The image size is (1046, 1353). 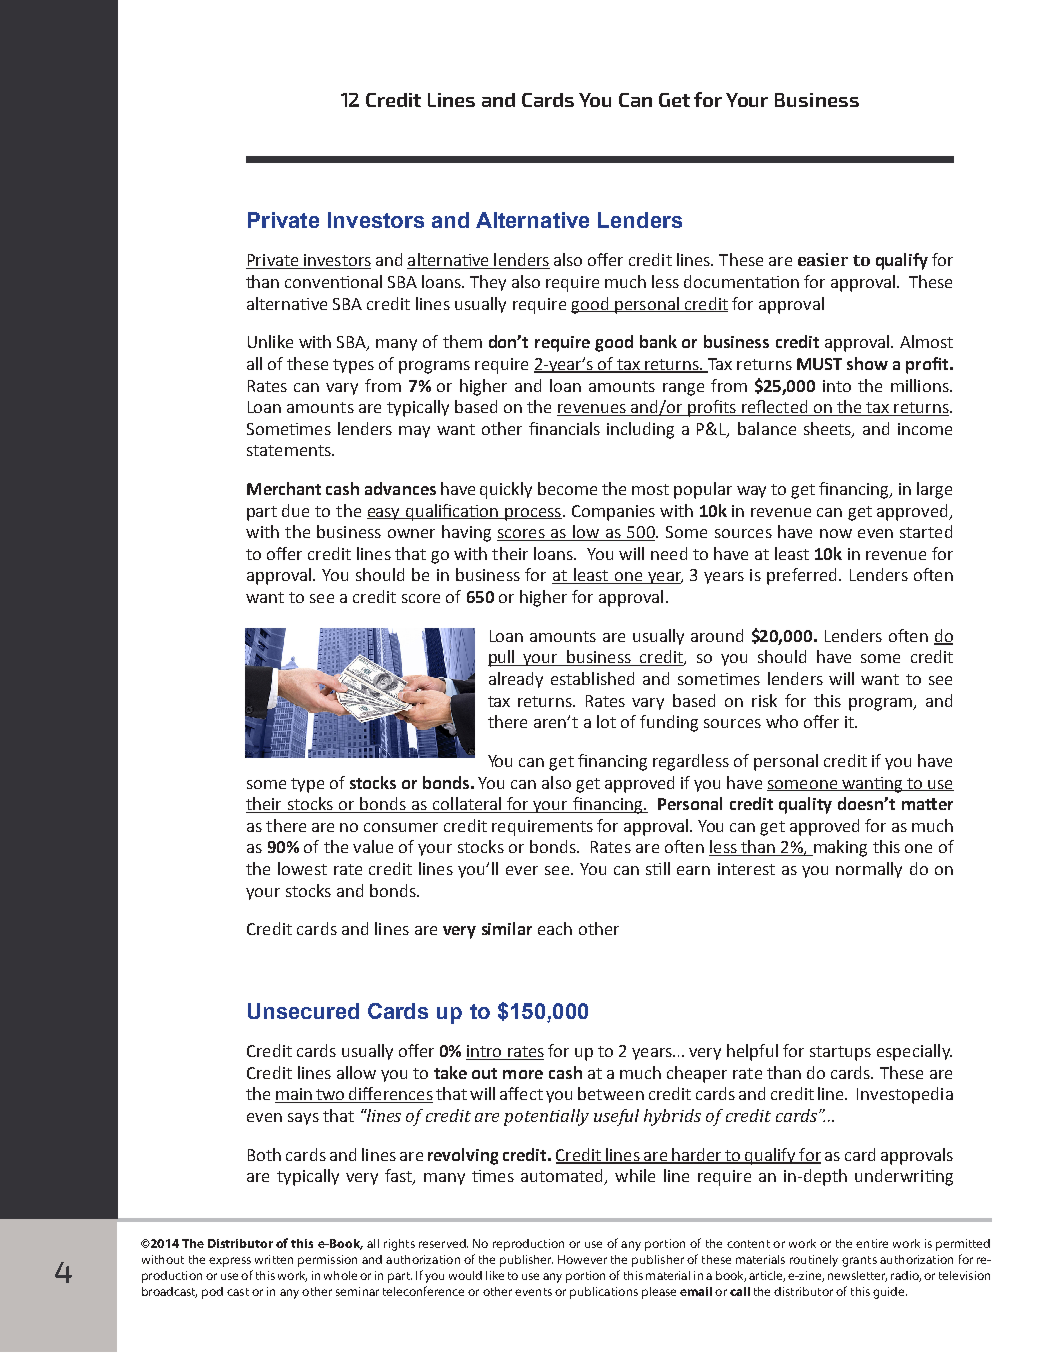 I want to click on established, so click(x=592, y=678).
